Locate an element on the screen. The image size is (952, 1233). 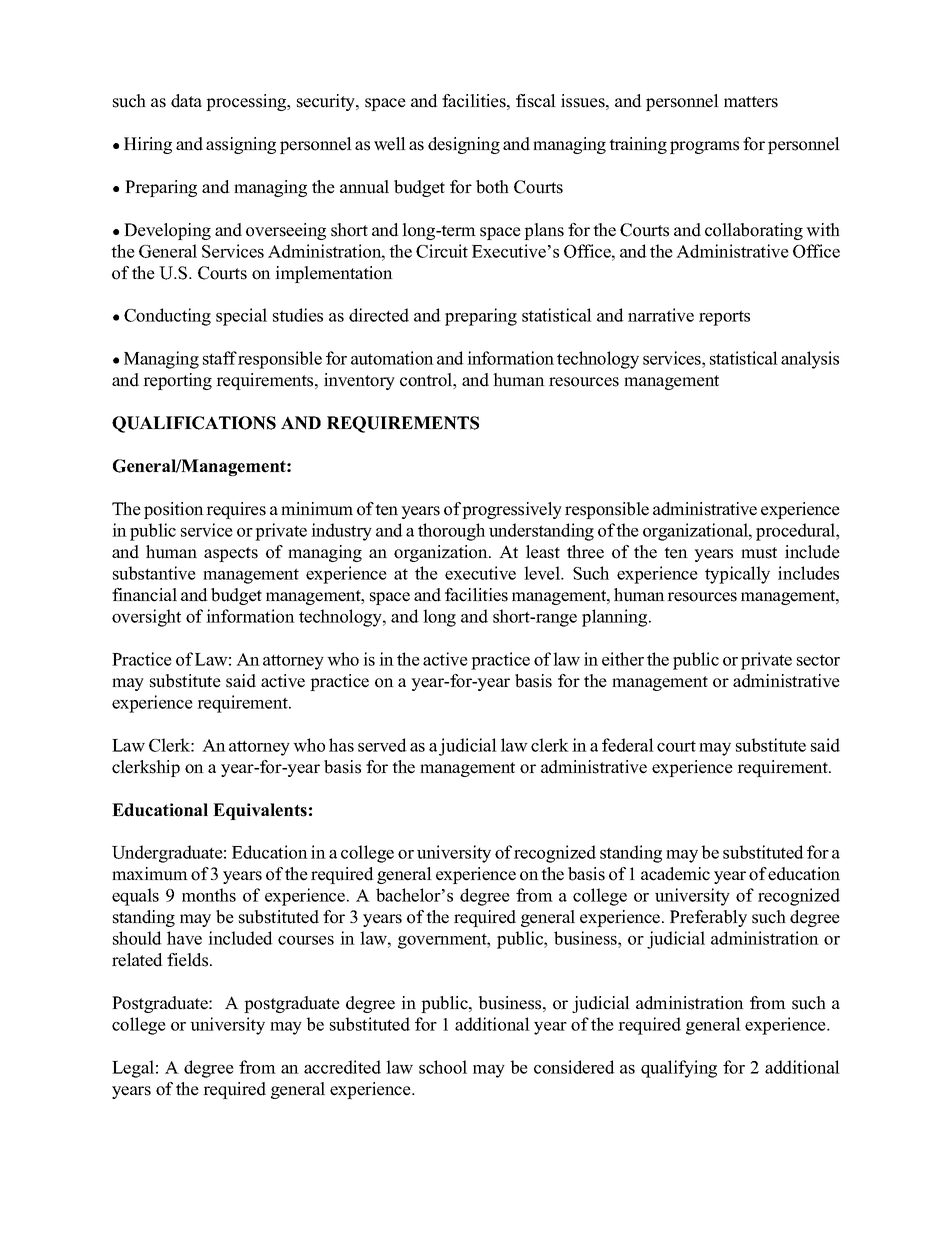
academic is located at coordinates (675, 874).
